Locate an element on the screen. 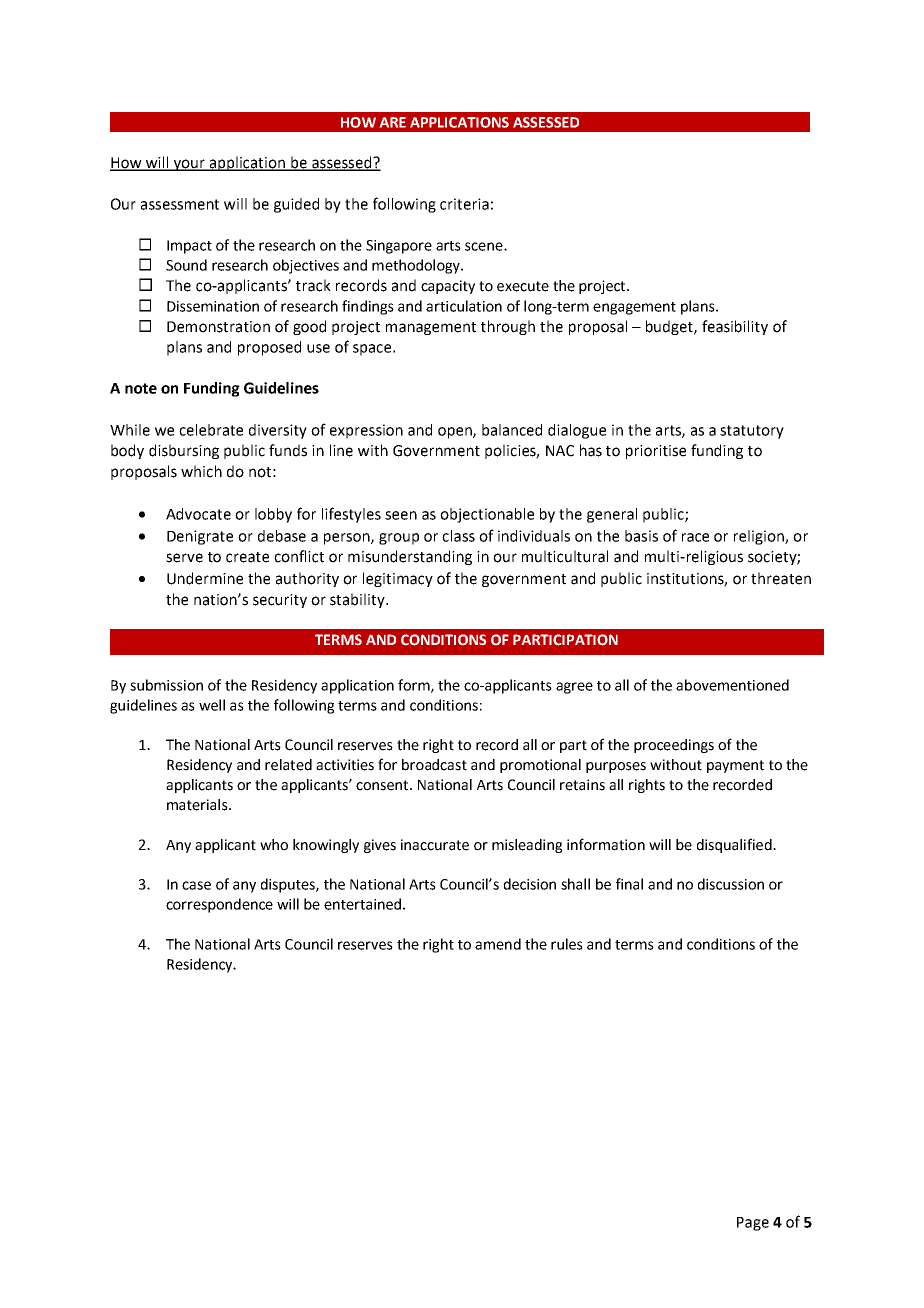  case is located at coordinates (196, 885).
